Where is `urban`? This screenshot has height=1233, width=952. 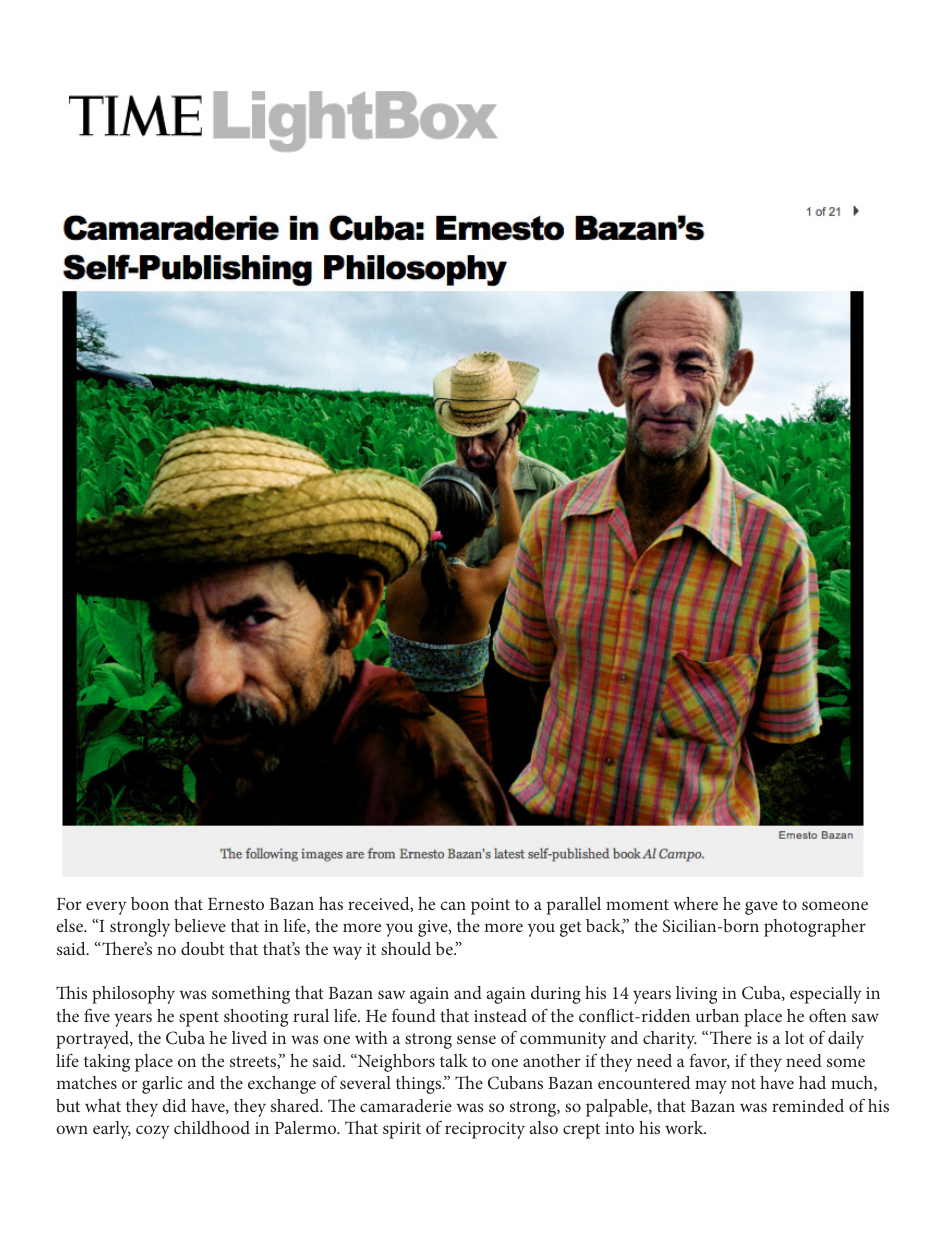 urban is located at coordinates (717, 1015).
